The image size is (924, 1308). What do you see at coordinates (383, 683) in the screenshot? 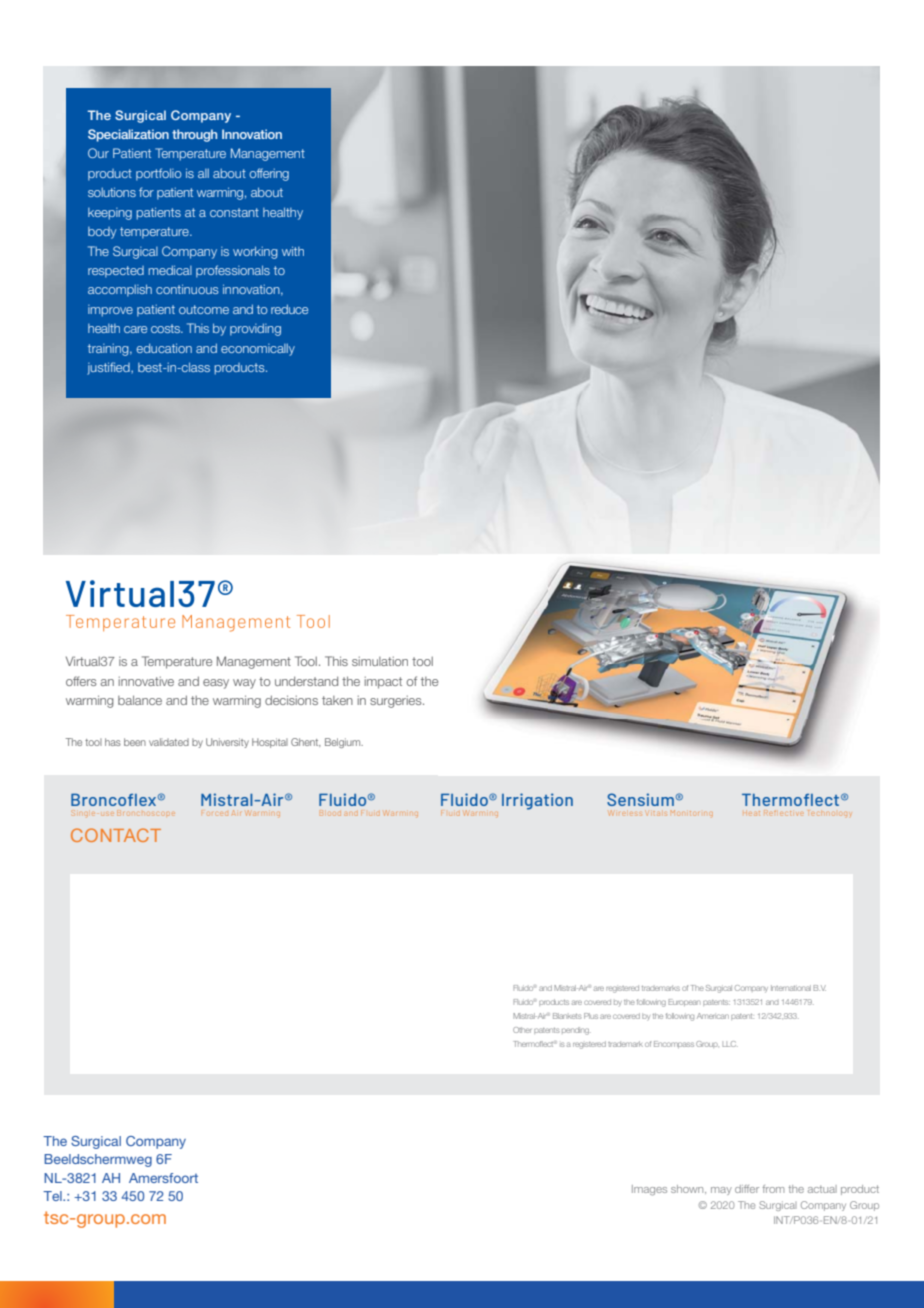
I see `impact` at bounding box center [383, 683].
